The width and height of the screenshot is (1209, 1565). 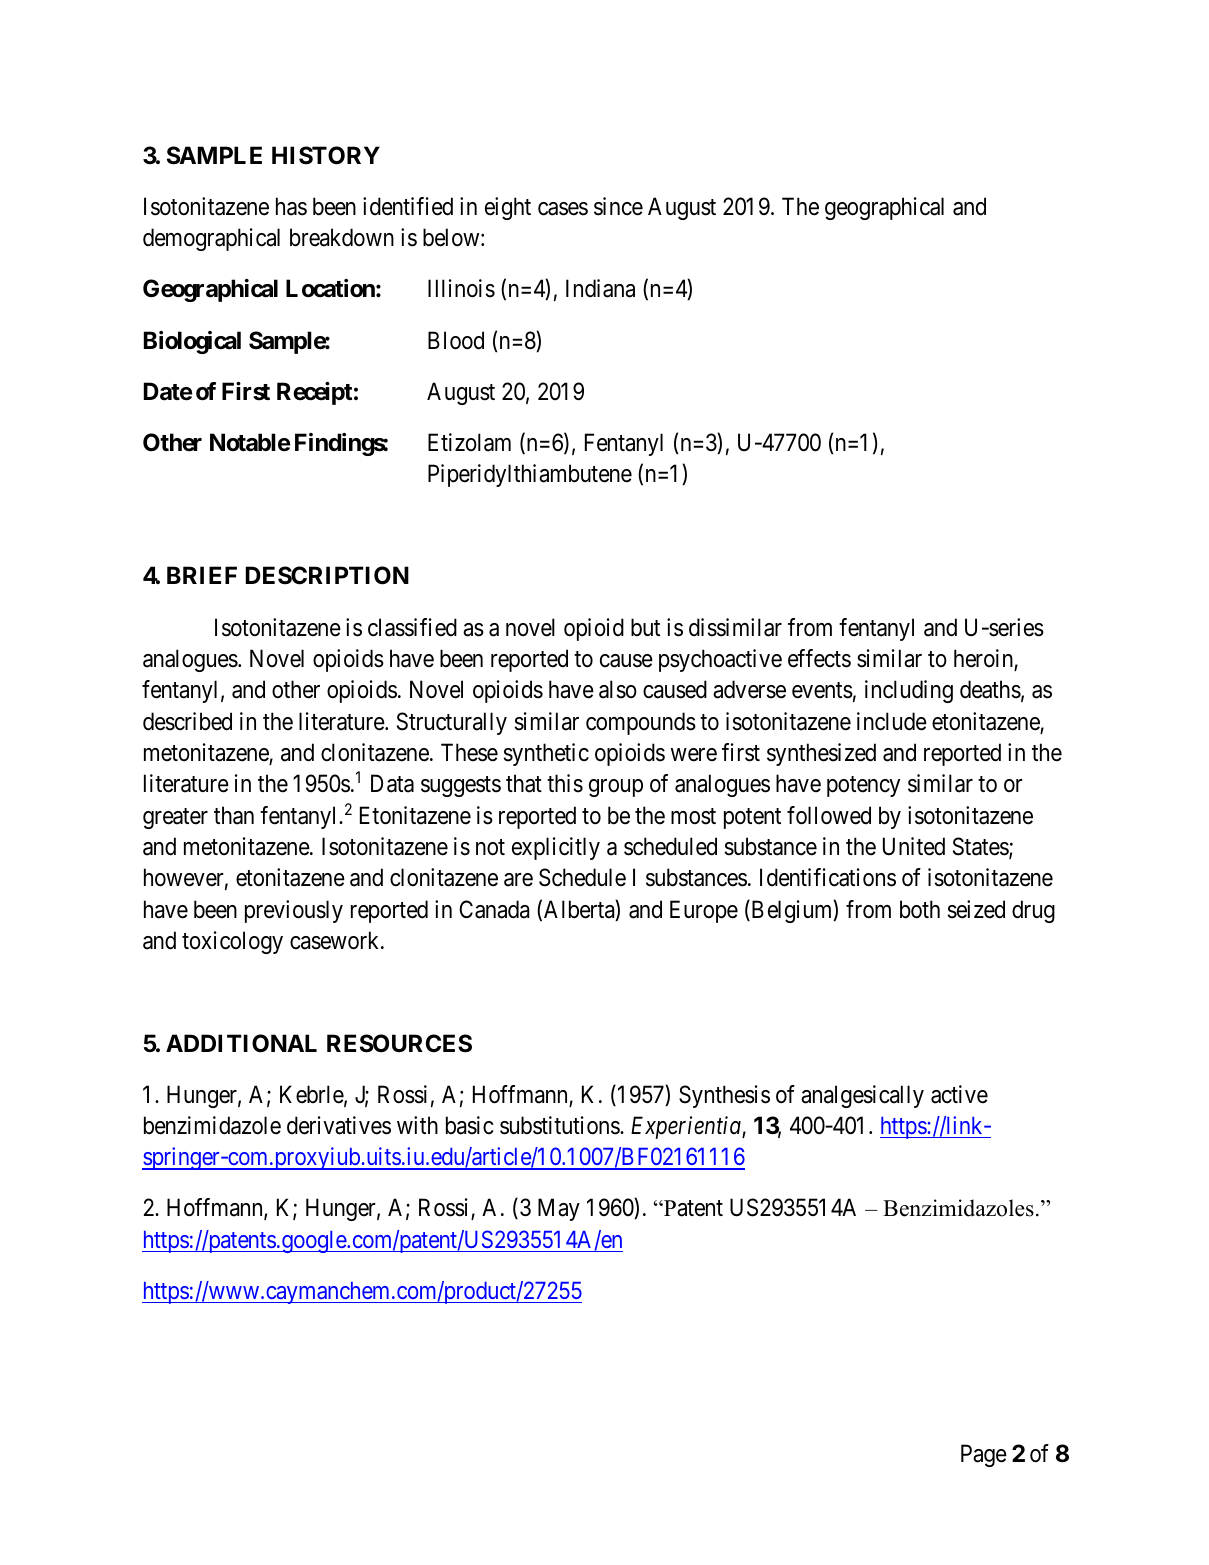 I want to click on Indiana, so click(x=600, y=288).
